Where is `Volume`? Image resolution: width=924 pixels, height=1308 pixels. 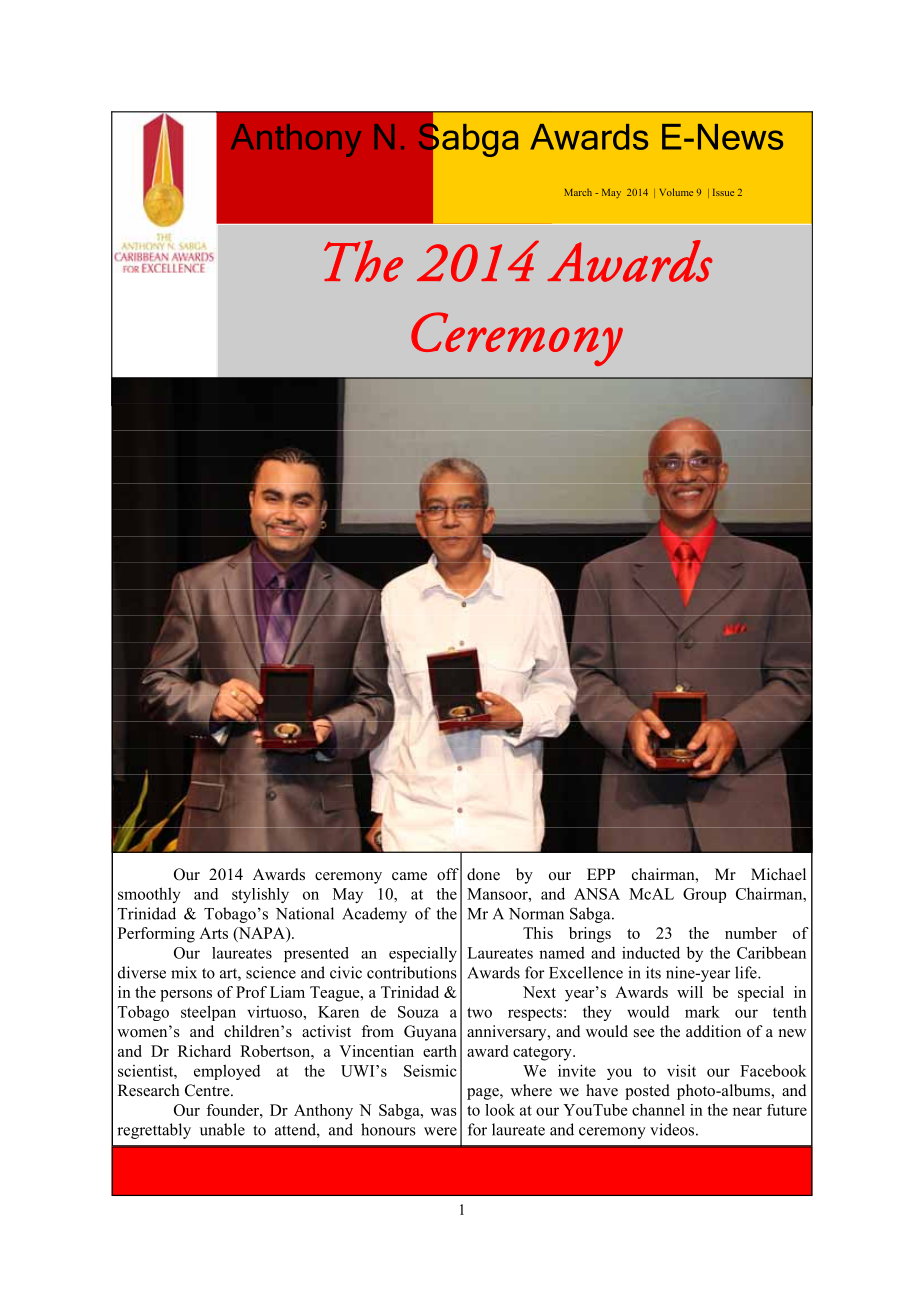
Volume is located at coordinates (676, 192).
